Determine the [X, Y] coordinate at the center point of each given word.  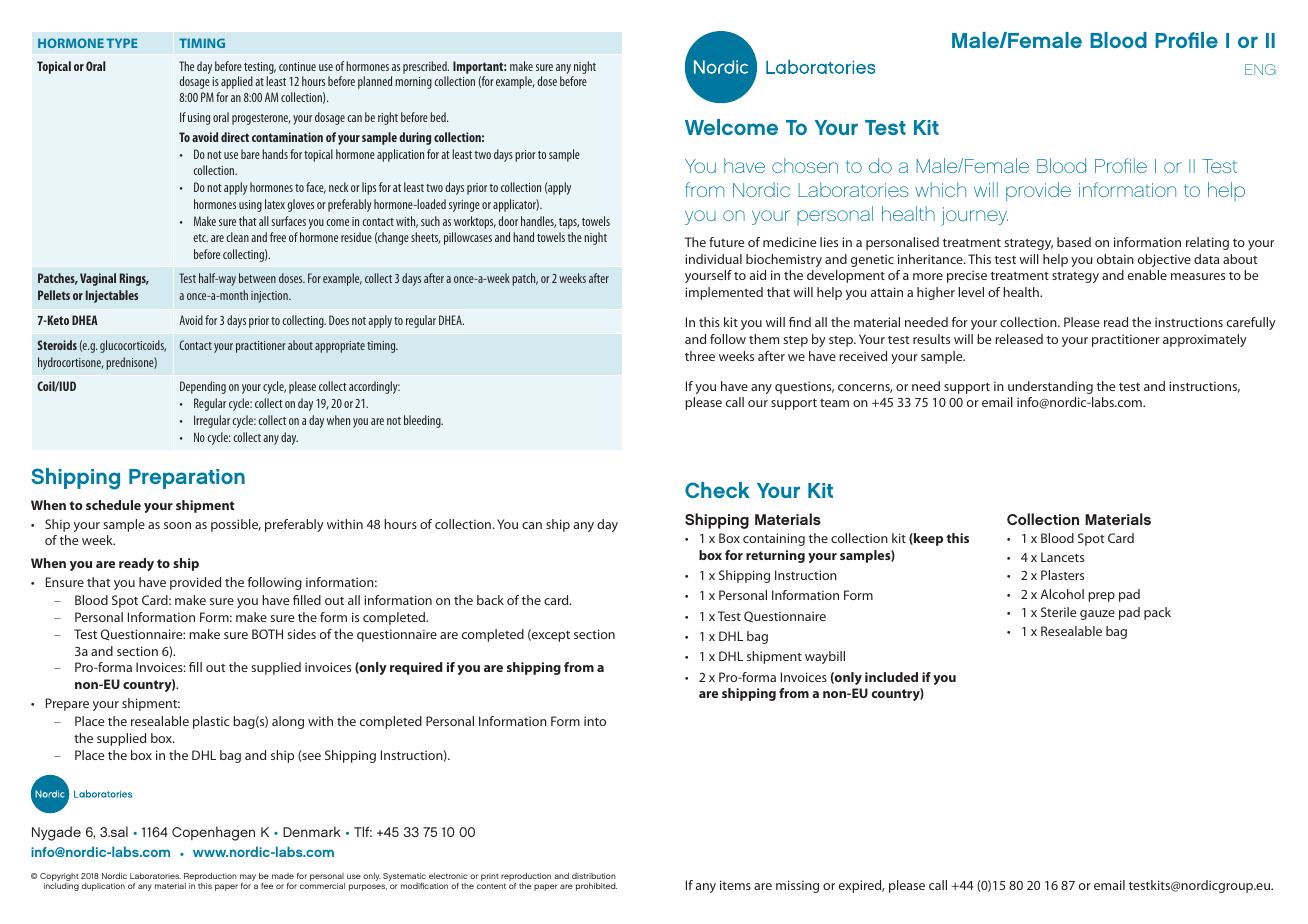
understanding [1050, 387]
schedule [113, 505]
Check [717, 490]
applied [237, 82]
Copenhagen [213, 833]
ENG [1260, 69]
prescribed [426, 69]
